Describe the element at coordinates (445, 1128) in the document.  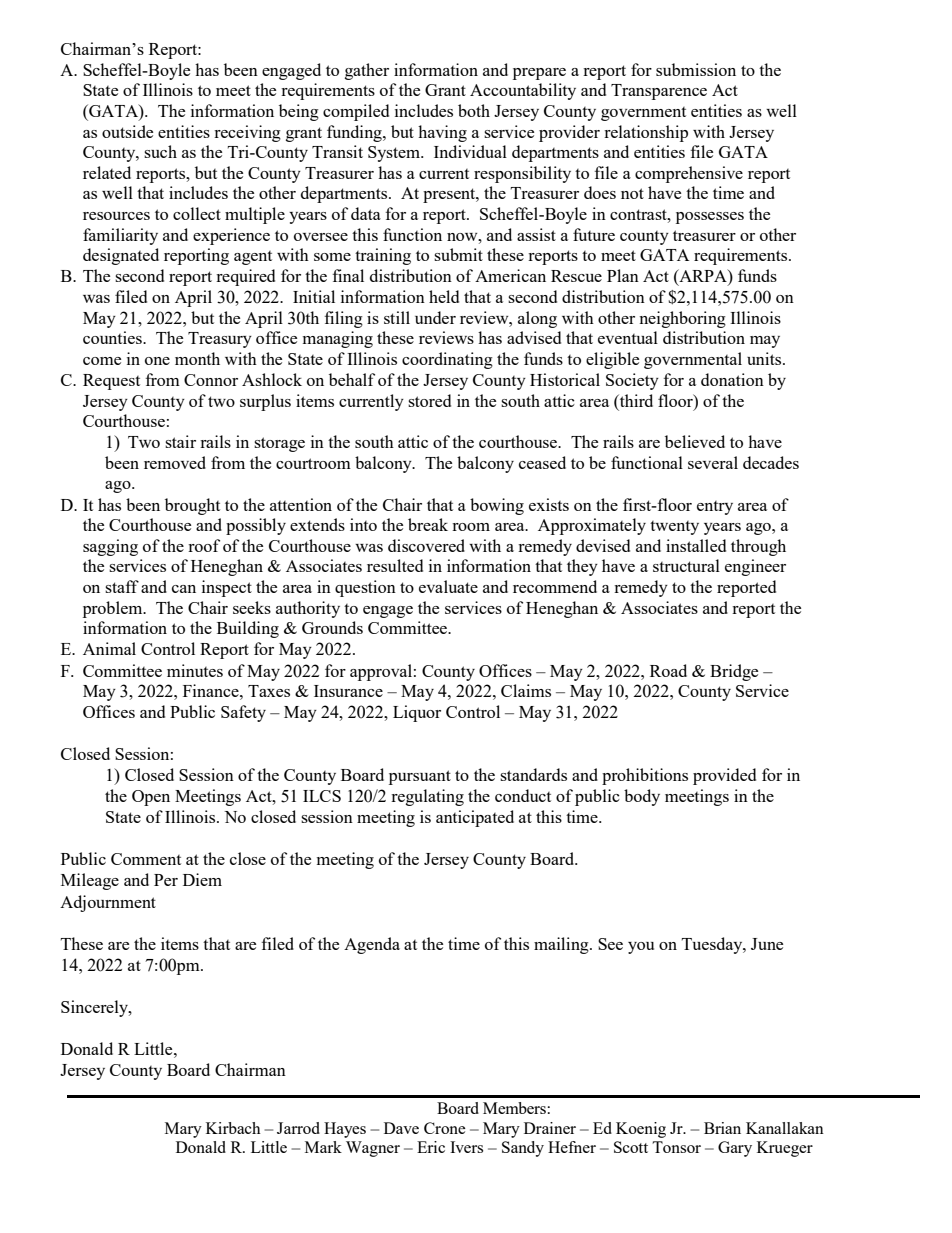
I see `Crone` at that location.
